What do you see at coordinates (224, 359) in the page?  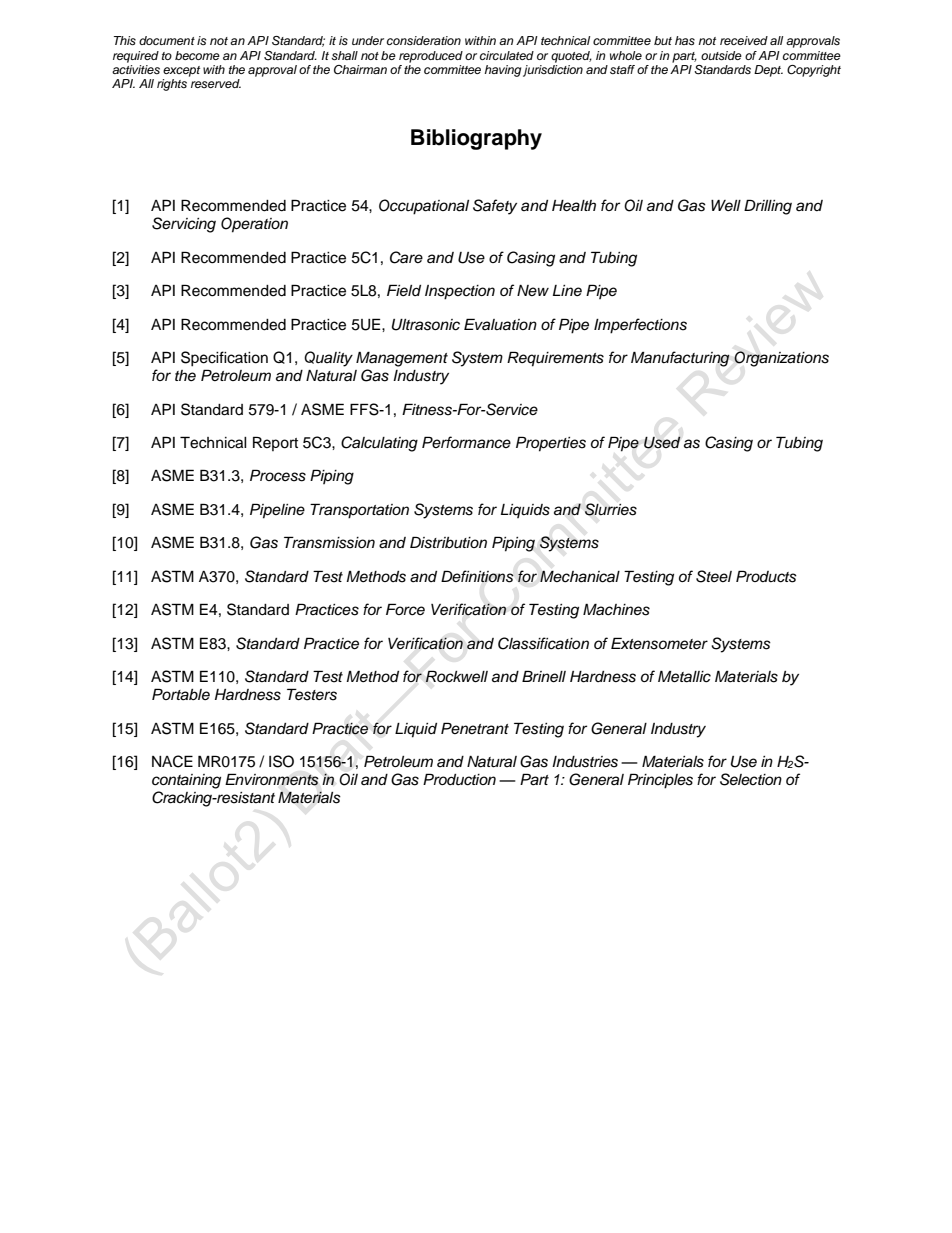 I see `Specification` at bounding box center [224, 359].
